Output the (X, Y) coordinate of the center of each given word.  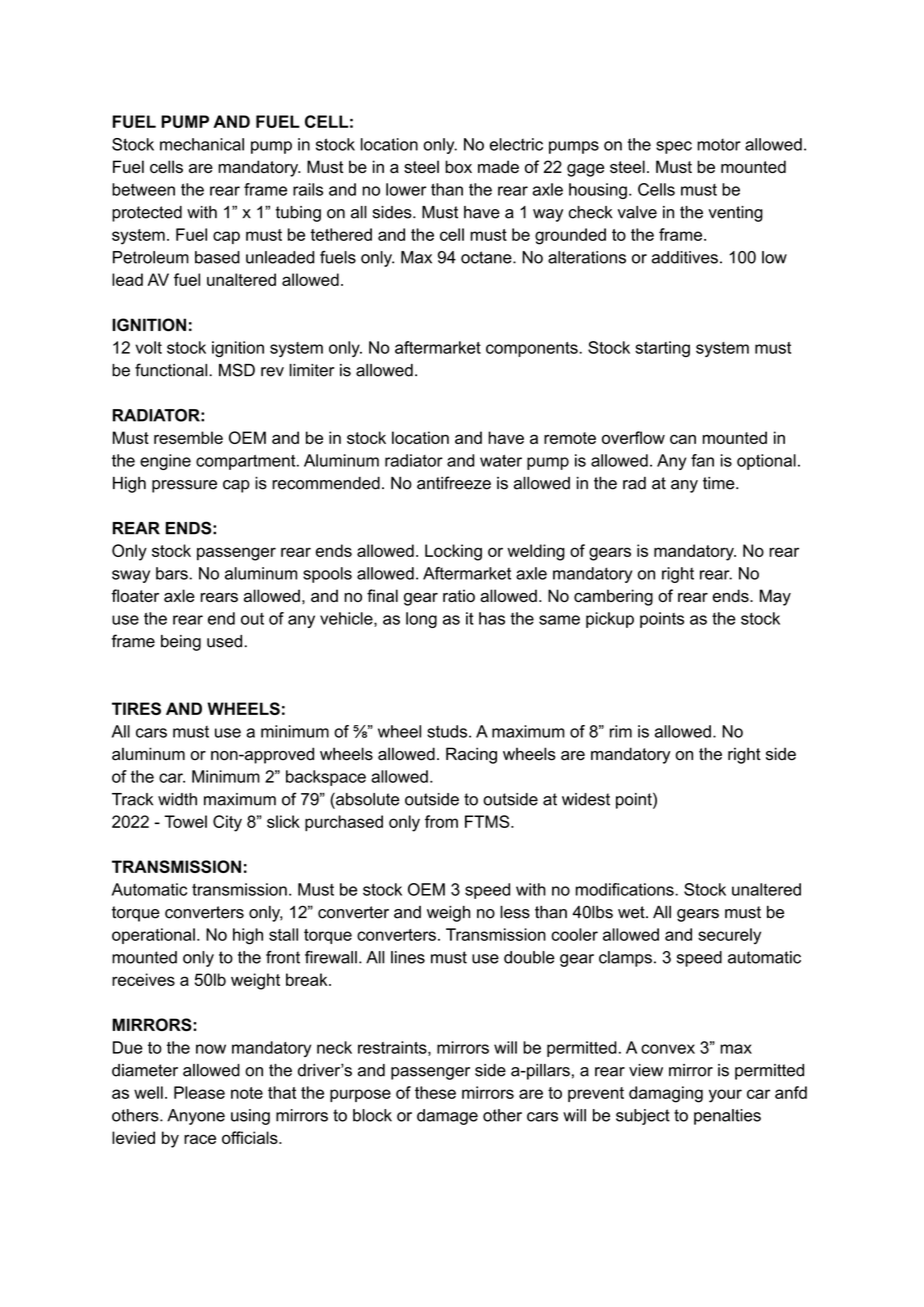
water (501, 461)
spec (674, 147)
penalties (727, 1117)
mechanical (202, 144)
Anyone (196, 1117)
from (441, 821)
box (458, 166)
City (227, 823)
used (224, 641)
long (421, 620)
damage (447, 1117)
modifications (626, 889)
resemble (188, 437)
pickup (610, 620)
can (683, 439)
